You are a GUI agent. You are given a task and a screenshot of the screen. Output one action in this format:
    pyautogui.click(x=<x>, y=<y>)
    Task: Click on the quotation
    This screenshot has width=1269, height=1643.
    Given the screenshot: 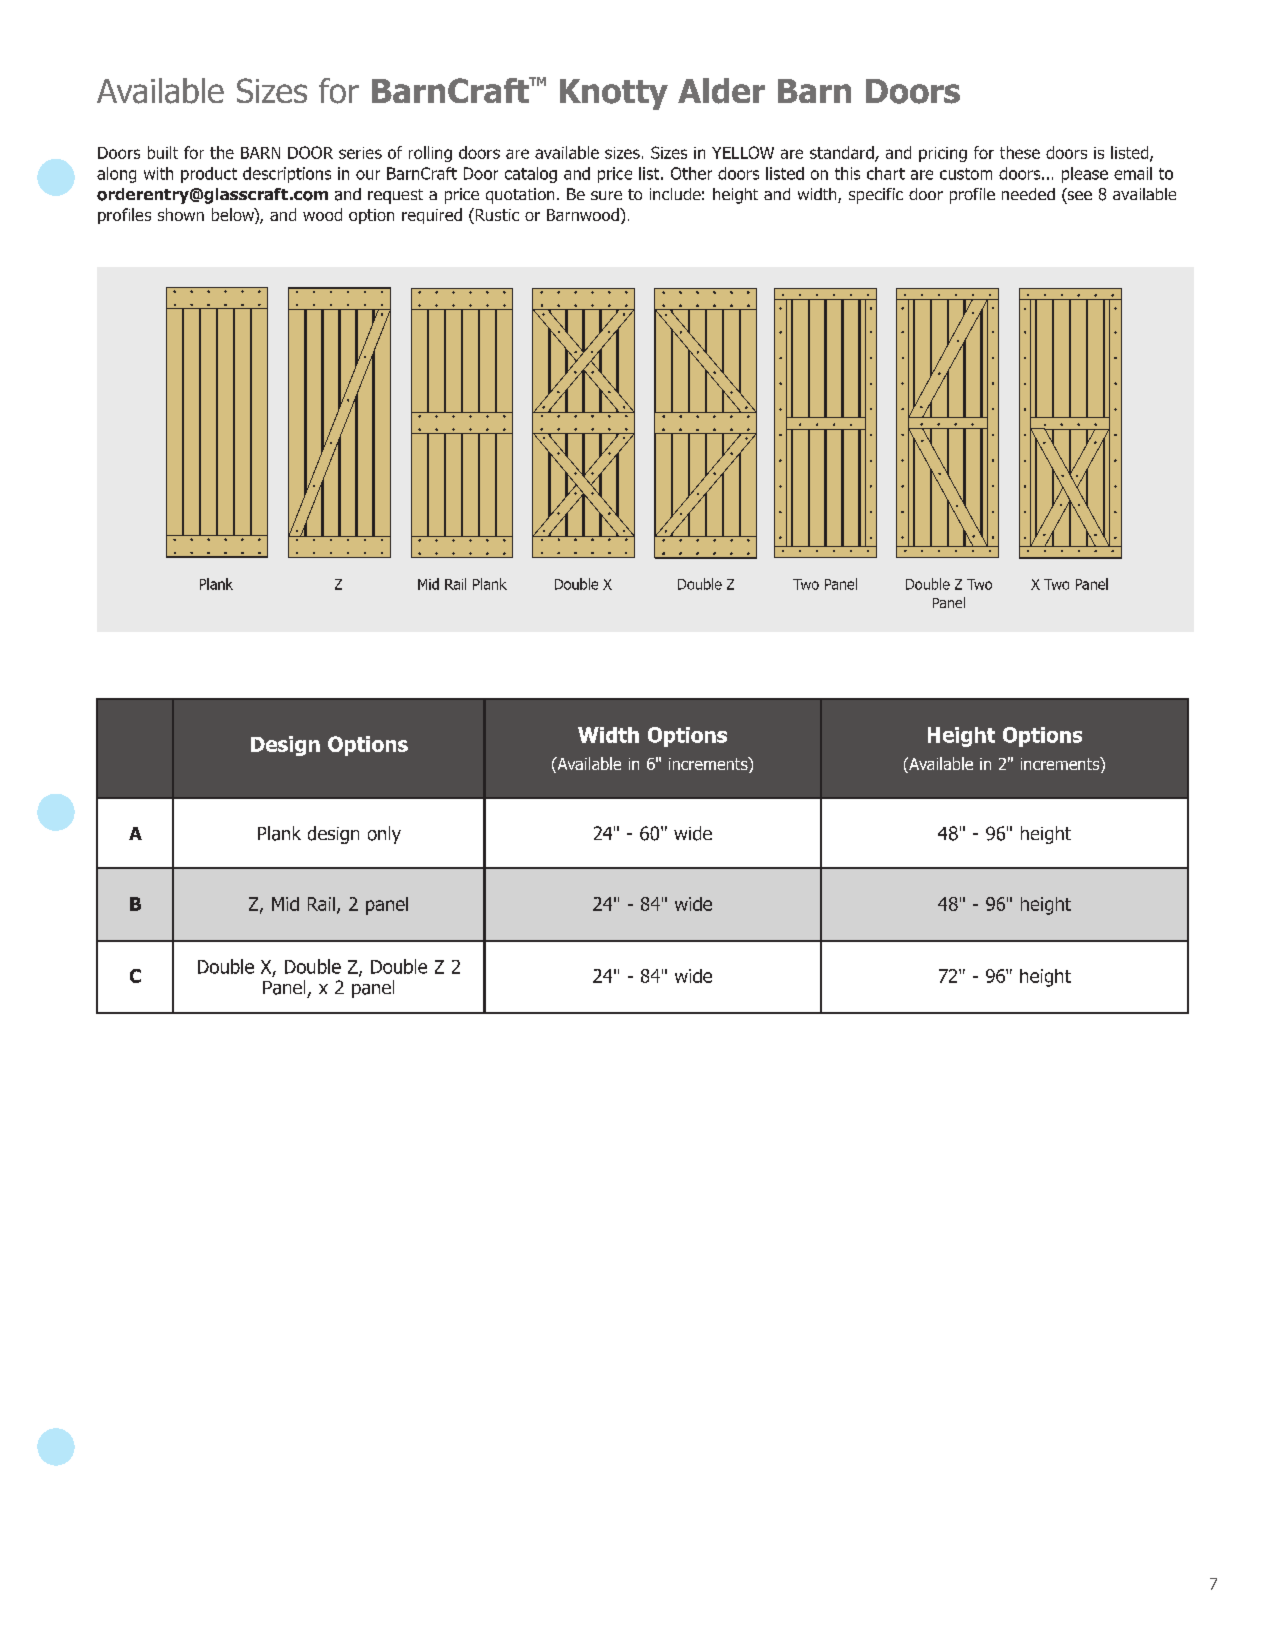 What is the action you would take?
    pyautogui.click(x=520, y=196)
